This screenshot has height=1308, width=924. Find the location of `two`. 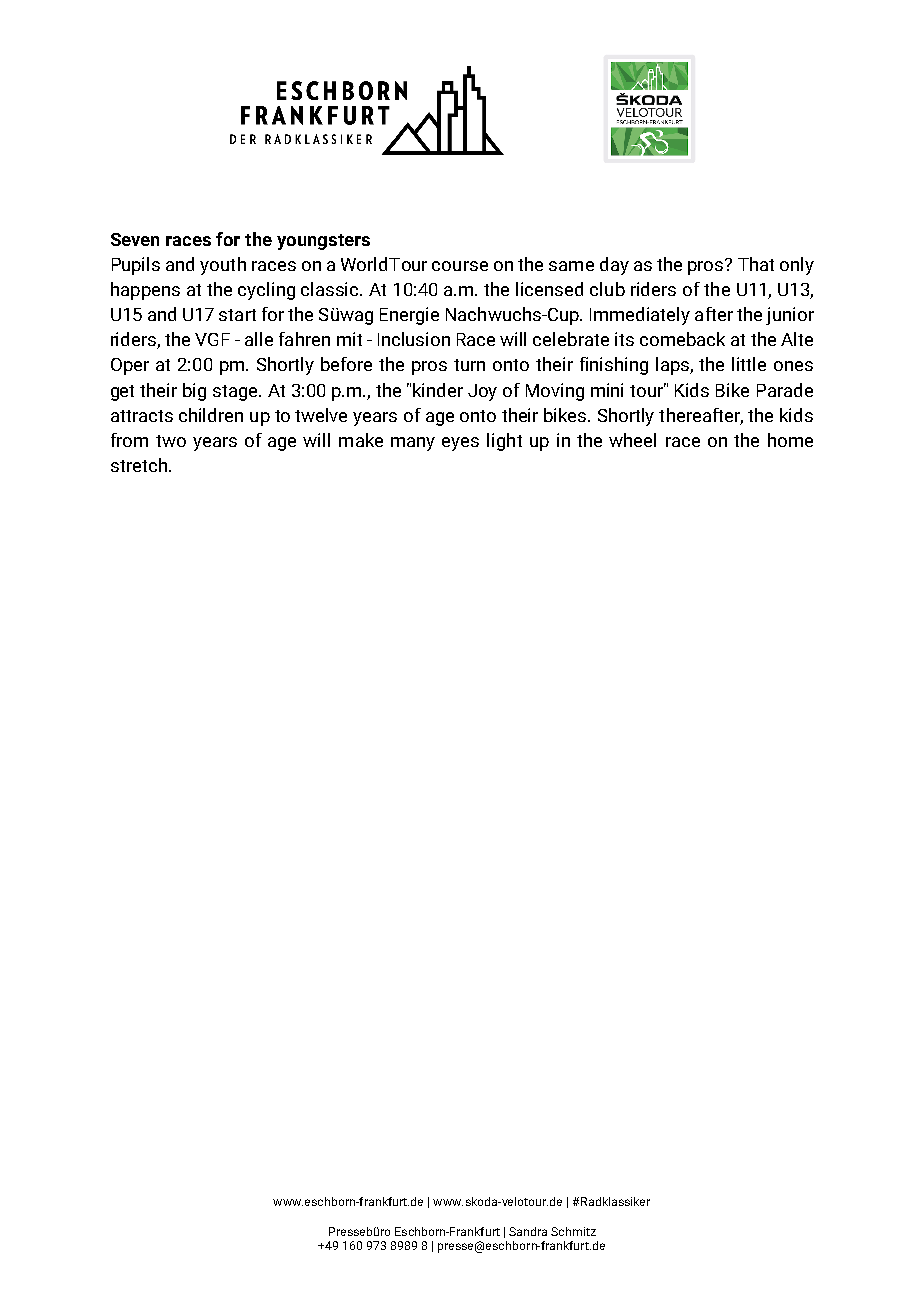

two is located at coordinates (171, 441).
